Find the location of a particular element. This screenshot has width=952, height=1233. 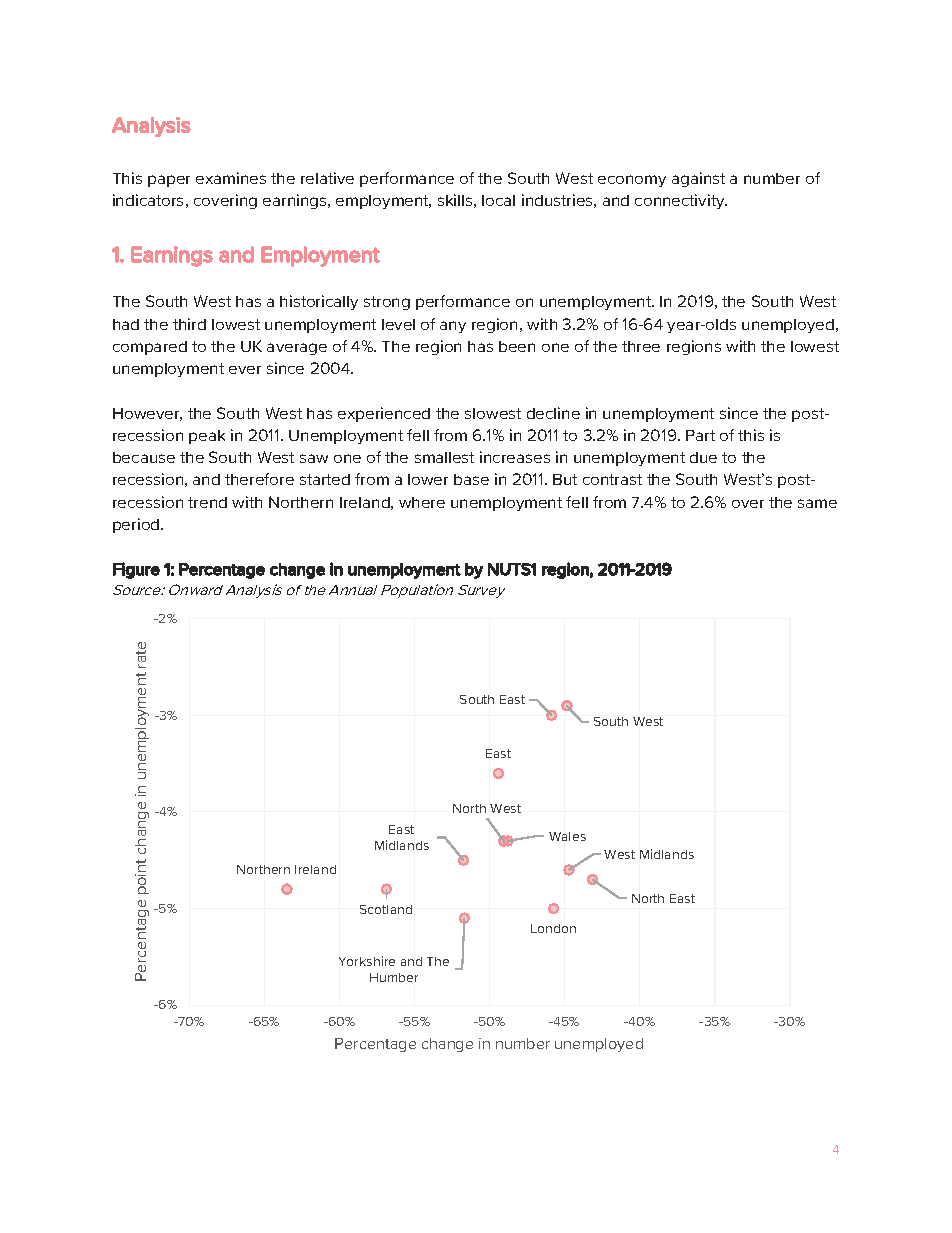

examines is located at coordinates (231, 178).
